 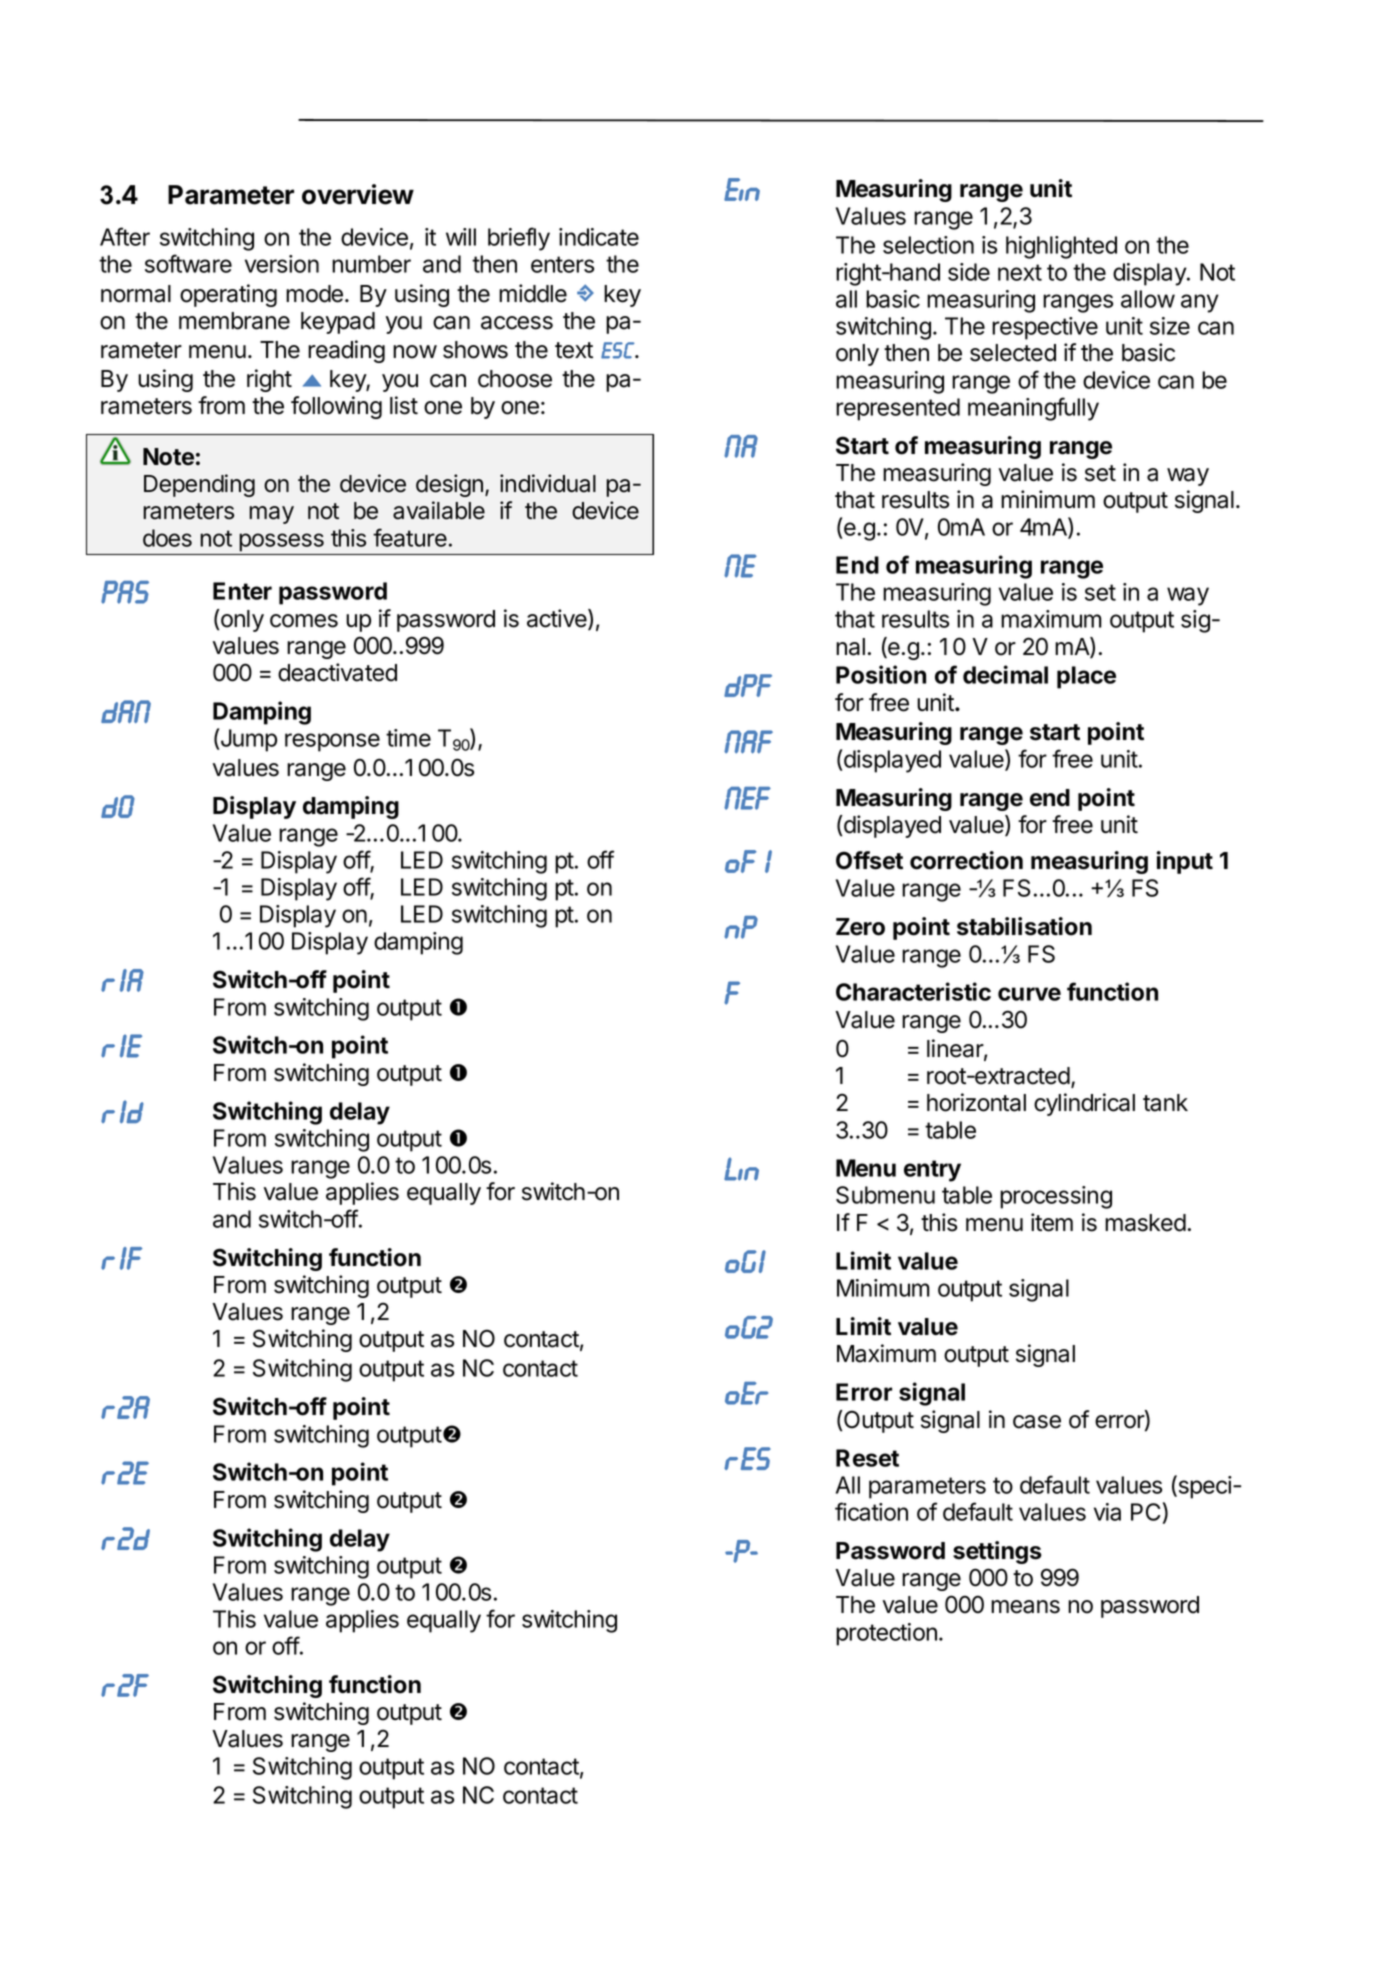 What do you see at coordinates (867, 1458) in the screenshot?
I see `Reset` at bounding box center [867, 1458].
